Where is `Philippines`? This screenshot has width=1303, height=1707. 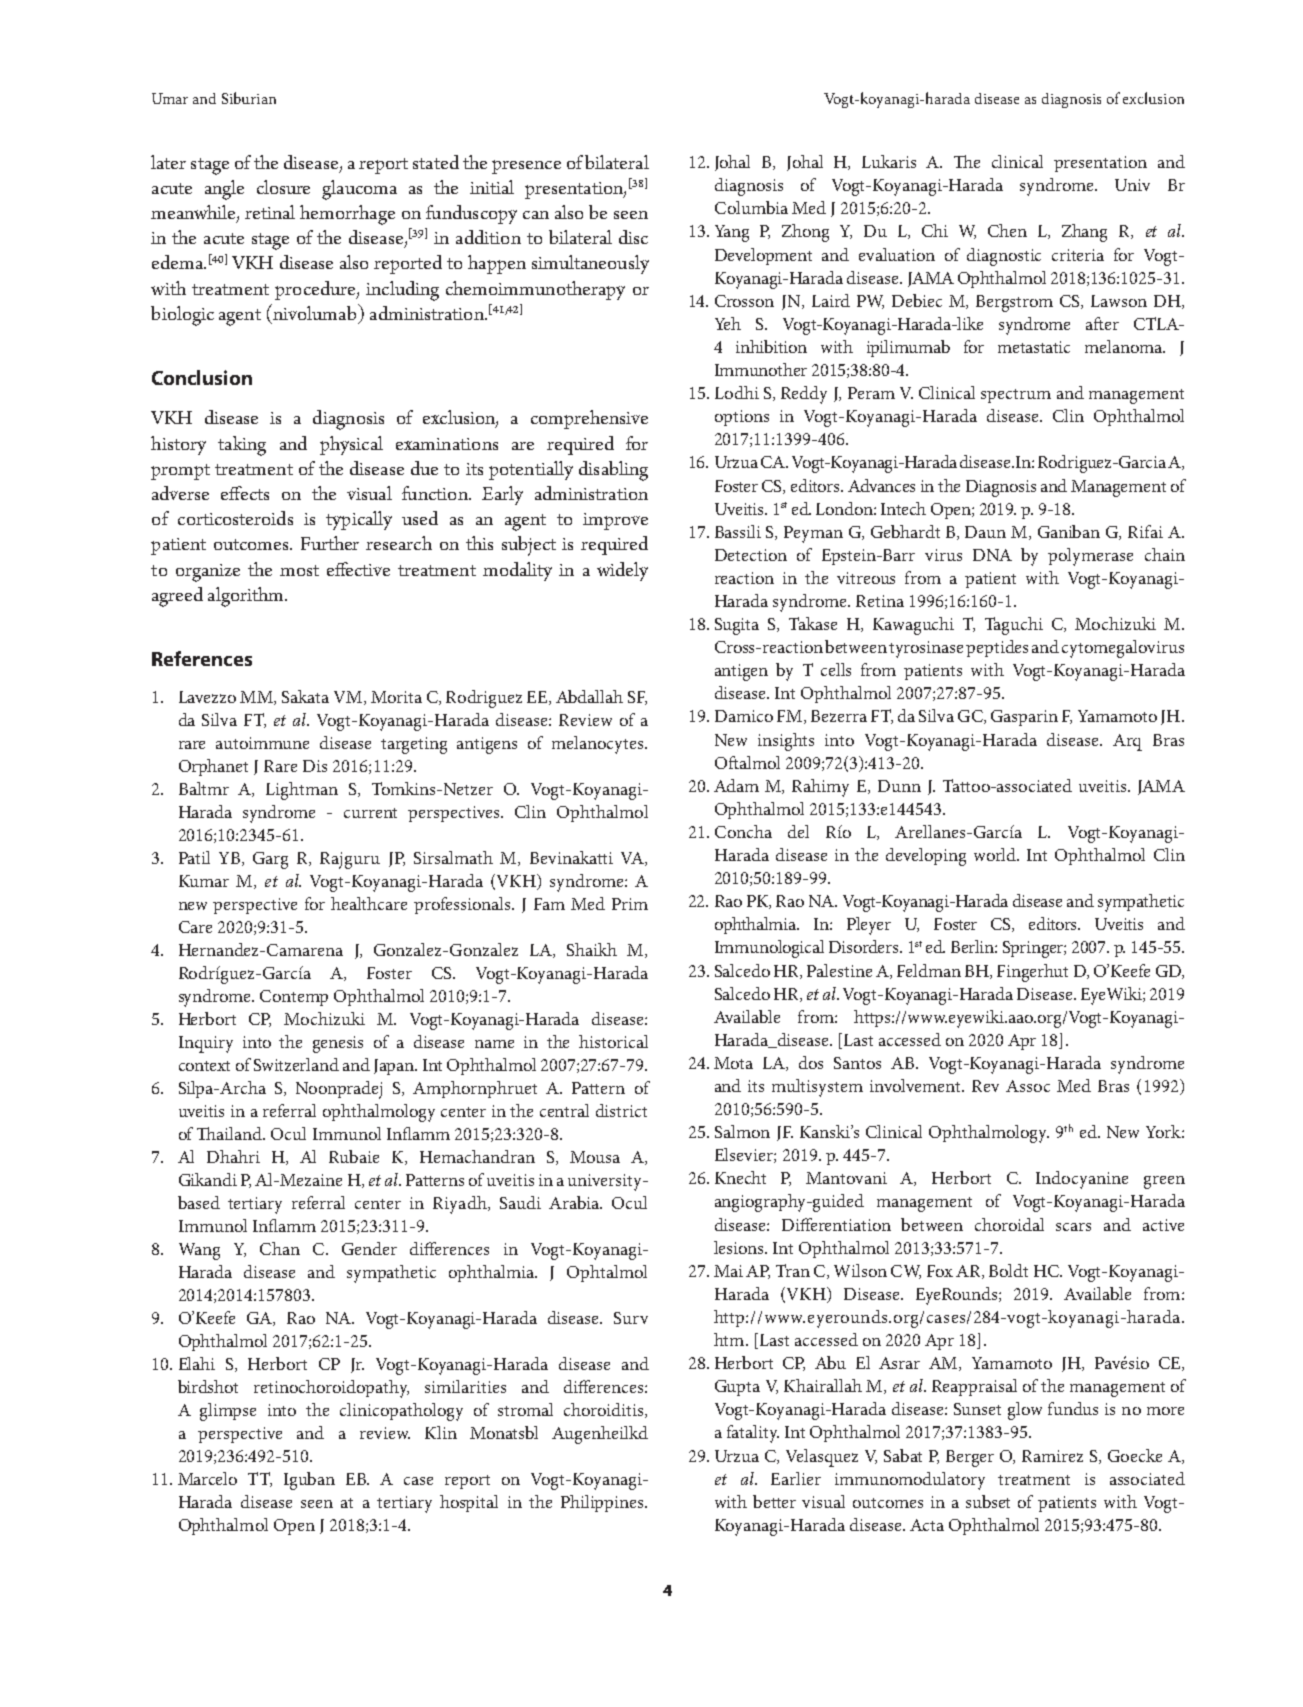 Philippines is located at coordinates (603, 1503).
